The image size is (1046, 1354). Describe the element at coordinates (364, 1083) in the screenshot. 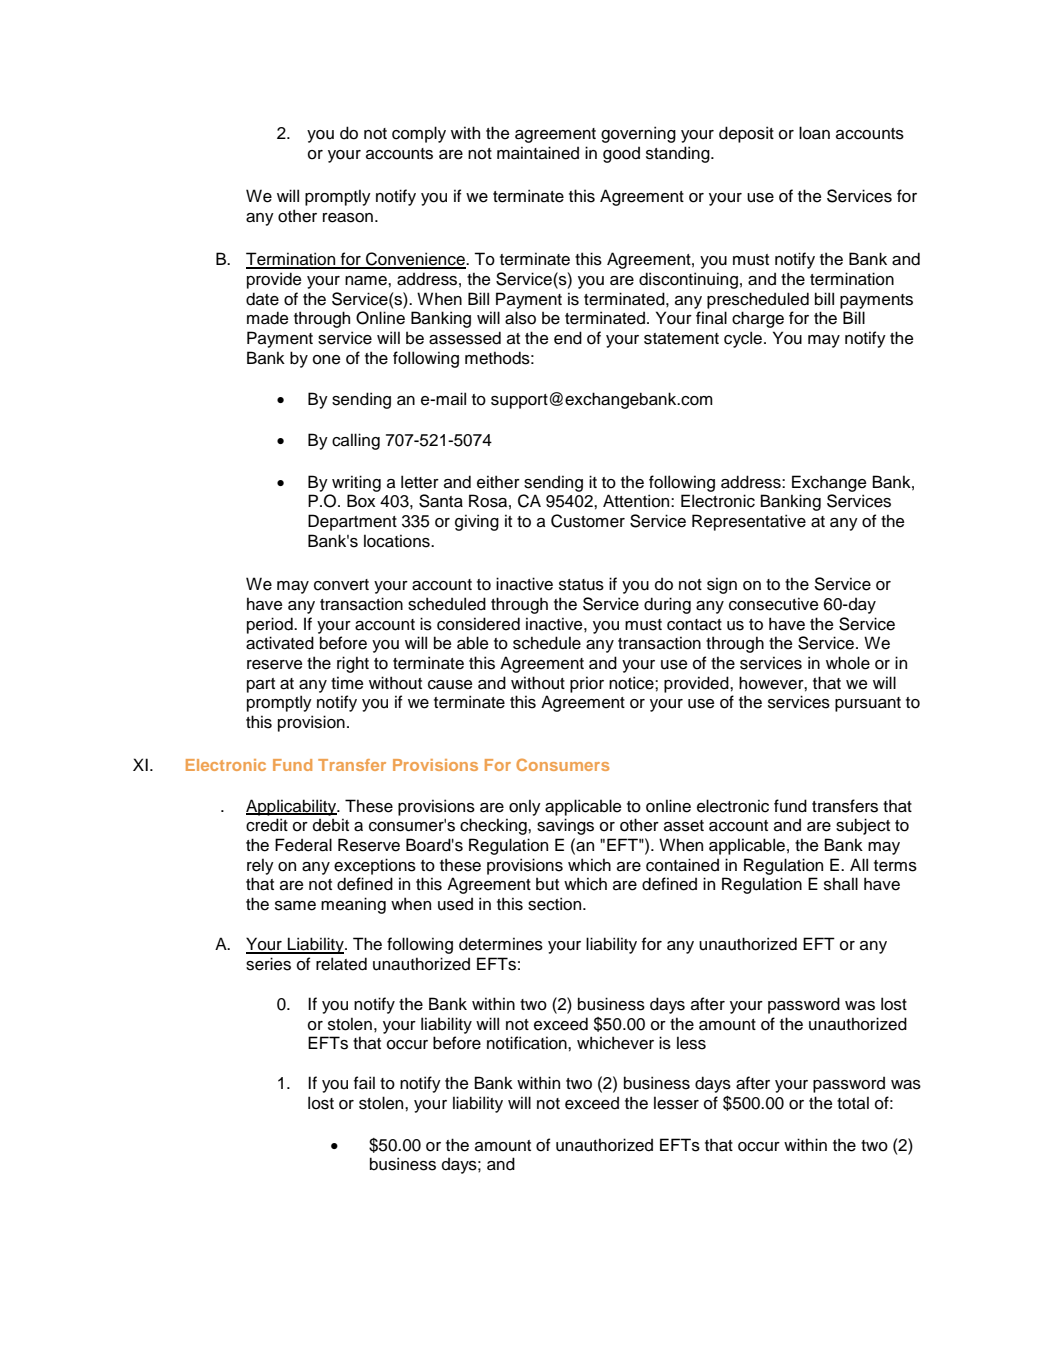

I see `fail` at that location.
